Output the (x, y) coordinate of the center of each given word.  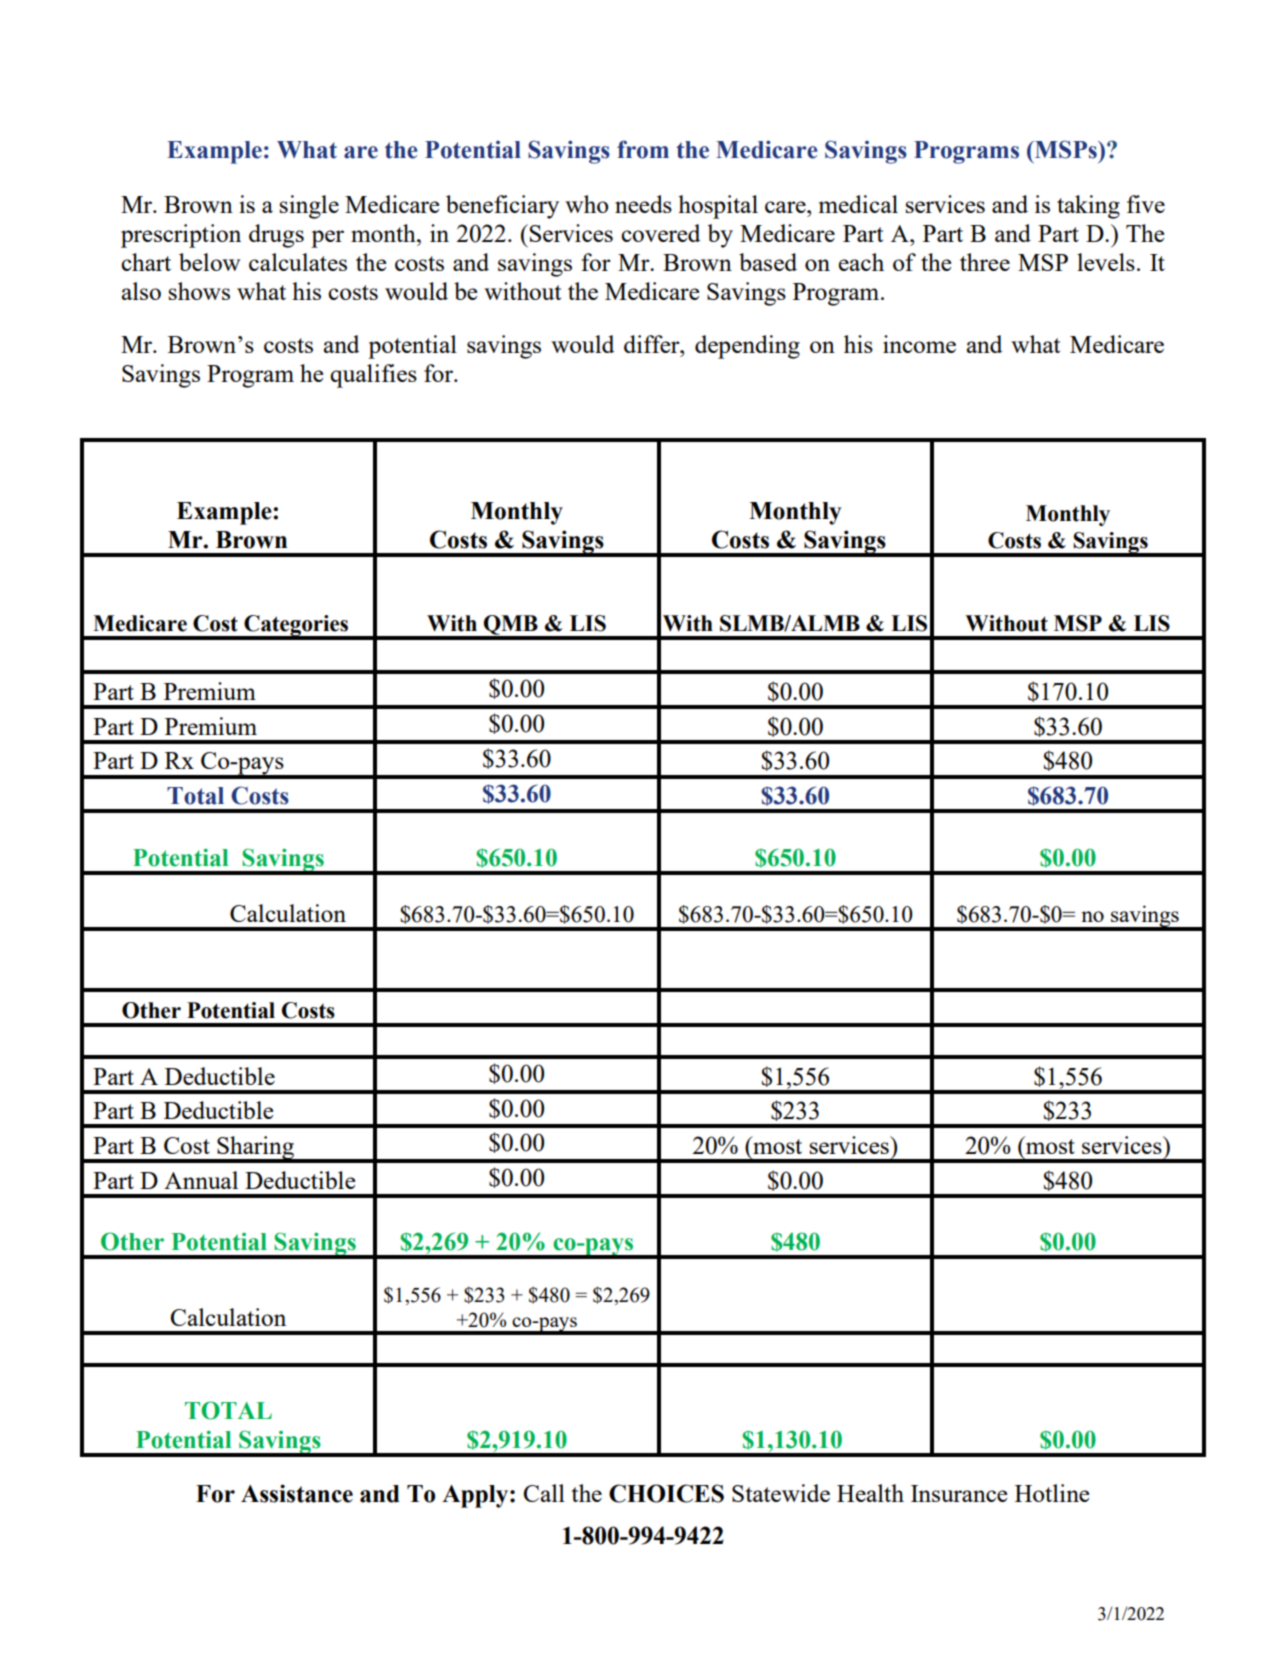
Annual (201, 1180)
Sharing (256, 1149)
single (309, 207)
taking (1088, 207)
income (919, 344)
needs (643, 204)
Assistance (297, 1493)
